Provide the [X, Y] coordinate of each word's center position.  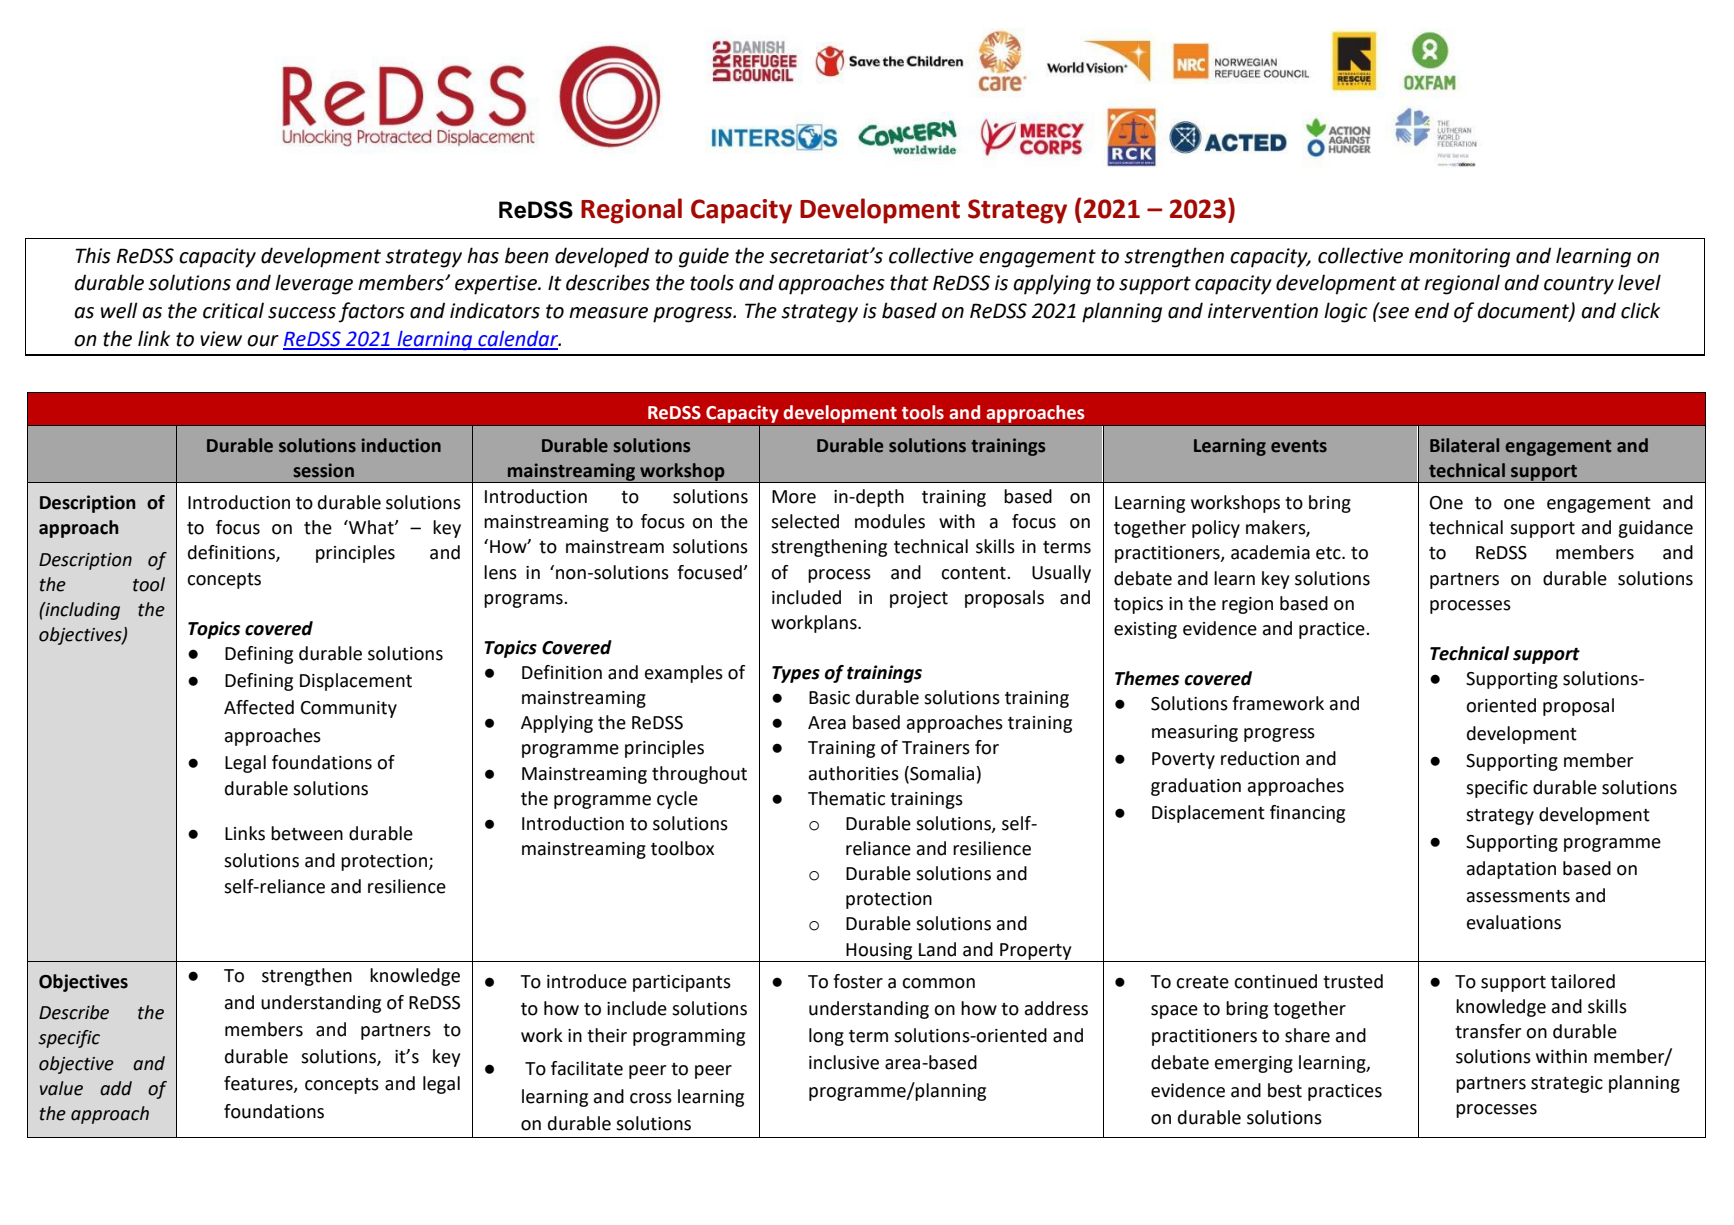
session [323, 470]
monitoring [1459, 258]
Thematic [846, 798]
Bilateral [1464, 445]
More [794, 497]
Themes [1147, 678]
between [307, 833]
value [61, 1088]
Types [796, 674]
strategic [1567, 1084]
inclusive [844, 1062]
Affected [259, 707]
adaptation [1511, 870]
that [909, 282]
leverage [314, 284]
